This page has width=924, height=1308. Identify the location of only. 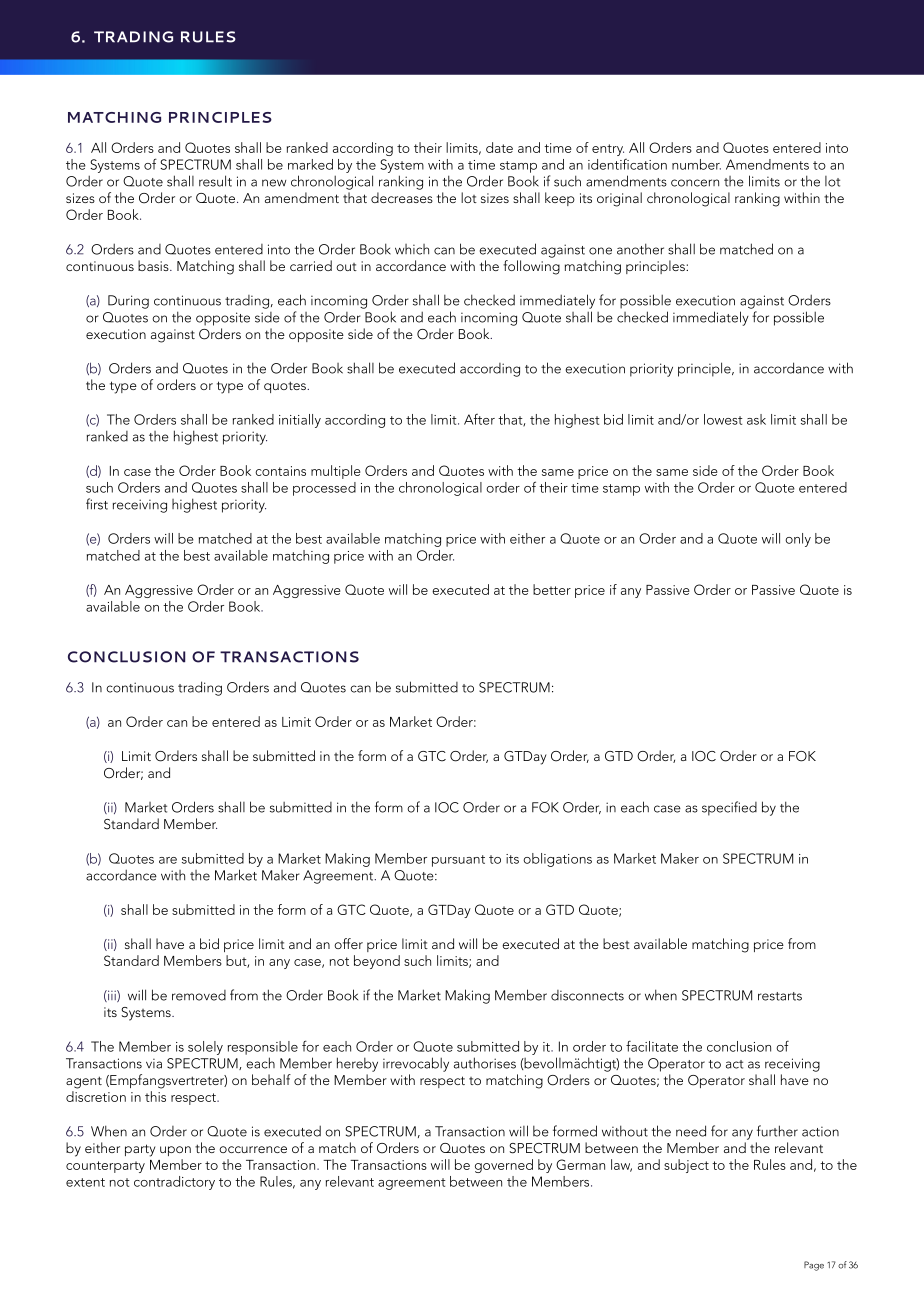
(798, 540).
